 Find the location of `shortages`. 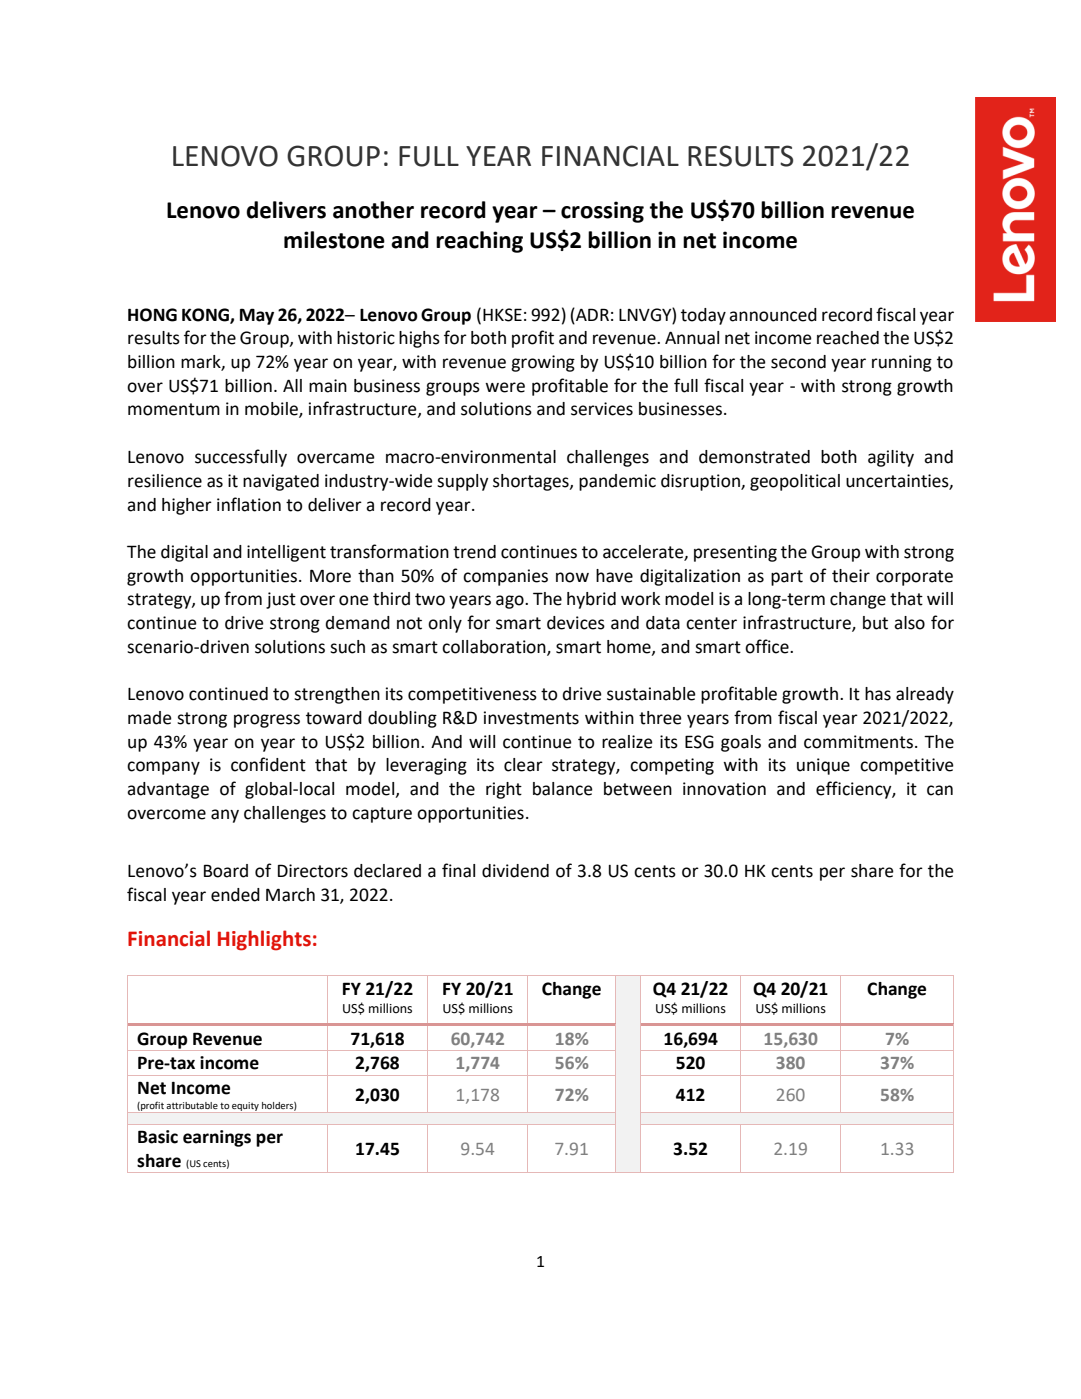

shortages is located at coordinates (532, 482).
